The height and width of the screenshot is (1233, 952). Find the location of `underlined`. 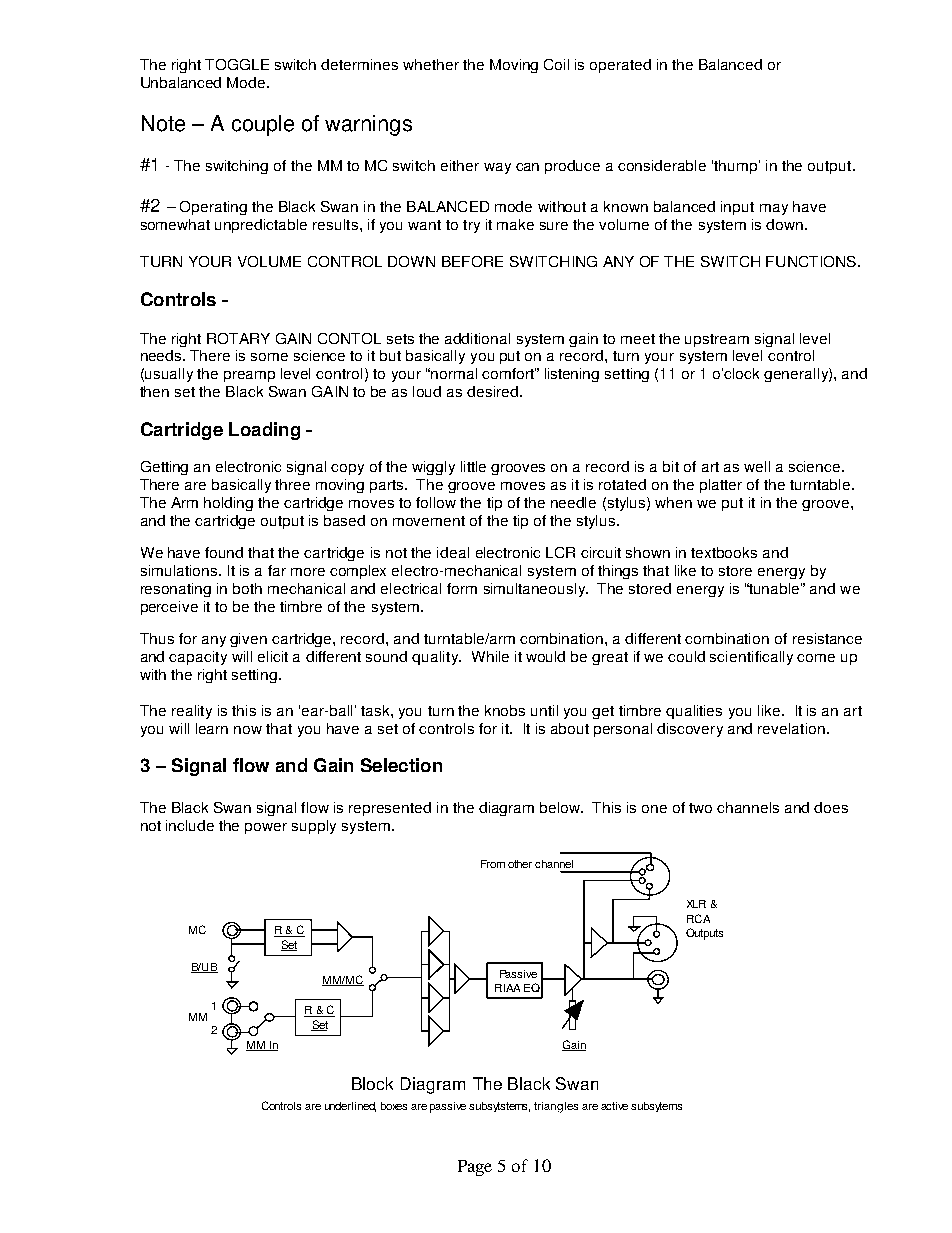

underlined is located at coordinates (350, 1107).
